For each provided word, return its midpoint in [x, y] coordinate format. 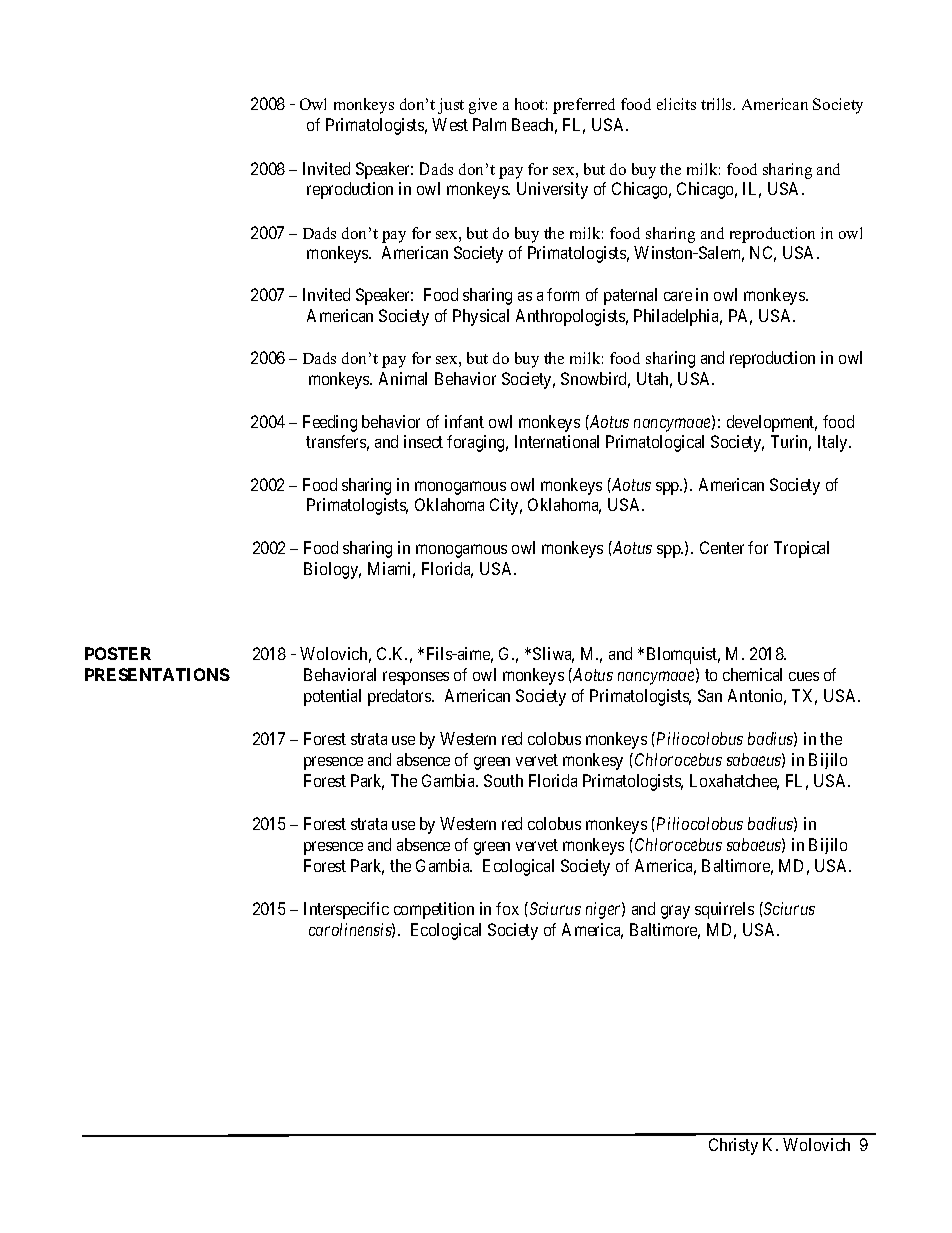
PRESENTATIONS [157, 674]
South [503, 780]
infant [464, 421]
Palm [489, 124]
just [451, 106]
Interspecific [346, 910]
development [772, 423]
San [710, 695]
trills [718, 104]
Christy [733, 1146]
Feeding [330, 423]
